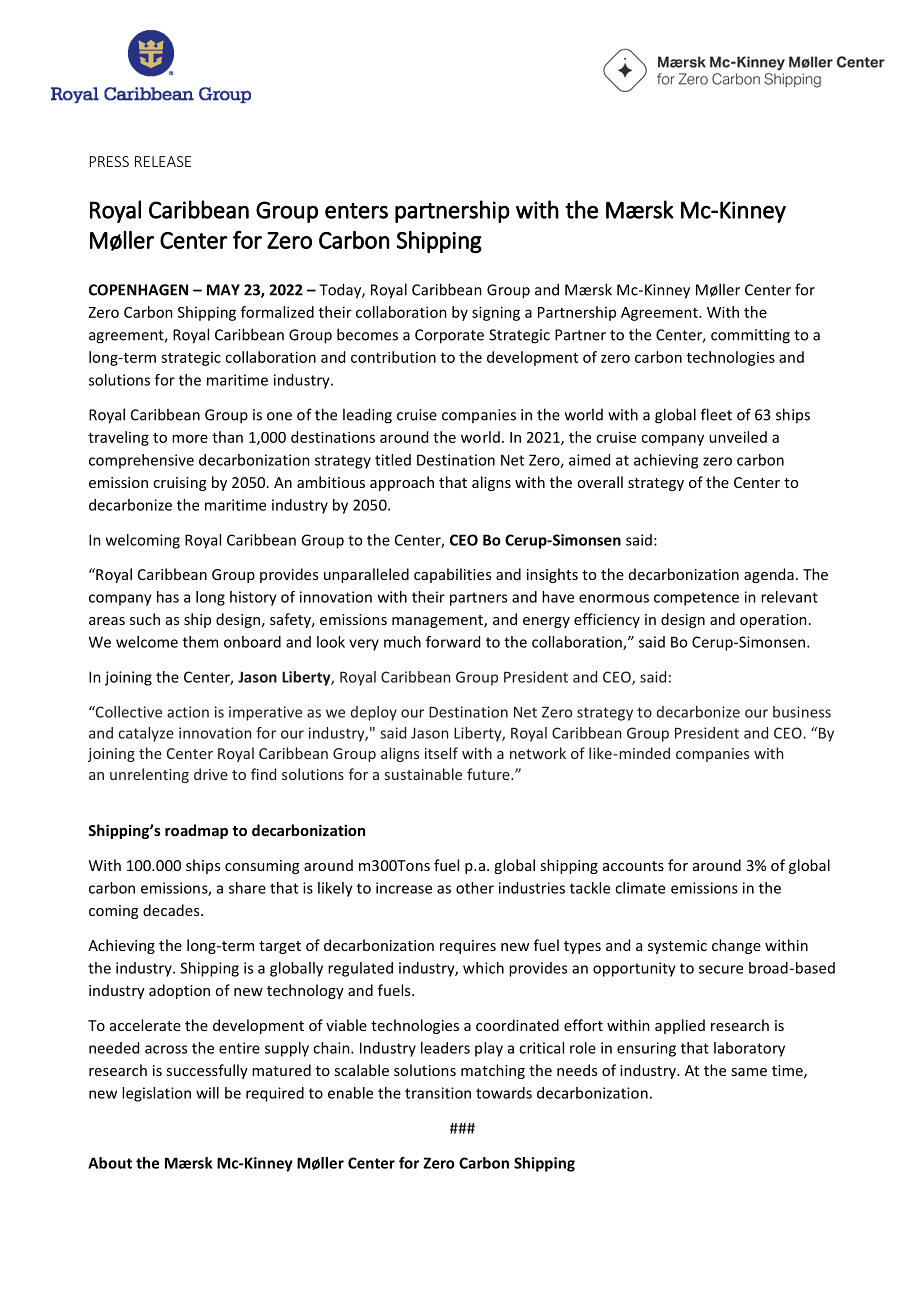 Image resolution: width=924 pixels, height=1308 pixels. What do you see at coordinates (179, 484) in the screenshot?
I see `cruising` at bounding box center [179, 484].
